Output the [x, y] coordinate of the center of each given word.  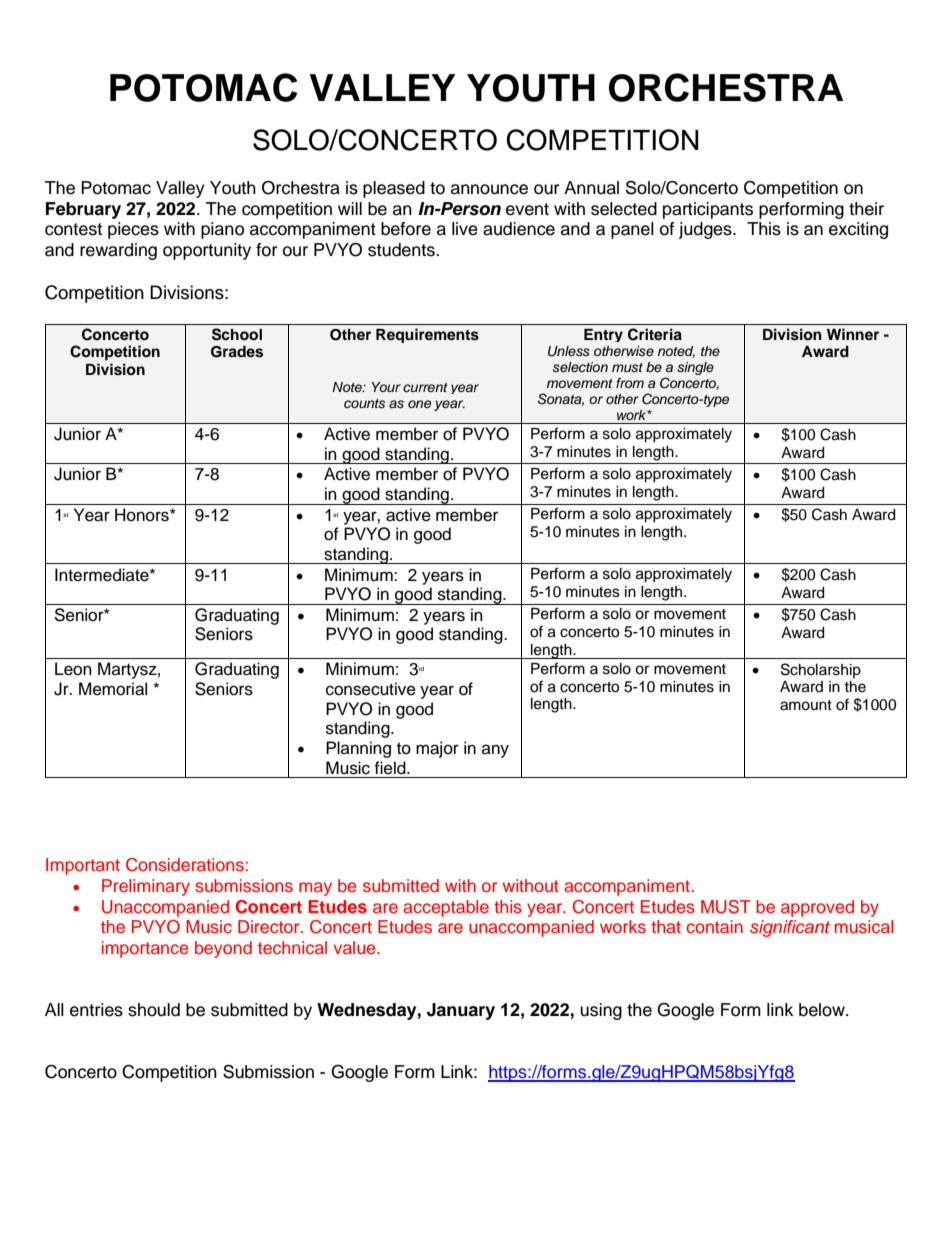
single [695, 368]
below [823, 1010]
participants [708, 210]
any [495, 751]
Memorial [113, 689]
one [419, 404]
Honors [143, 515]
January [461, 1011]
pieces [133, 230]
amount [806, 705]
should [154, 1010]
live [465, 229]
